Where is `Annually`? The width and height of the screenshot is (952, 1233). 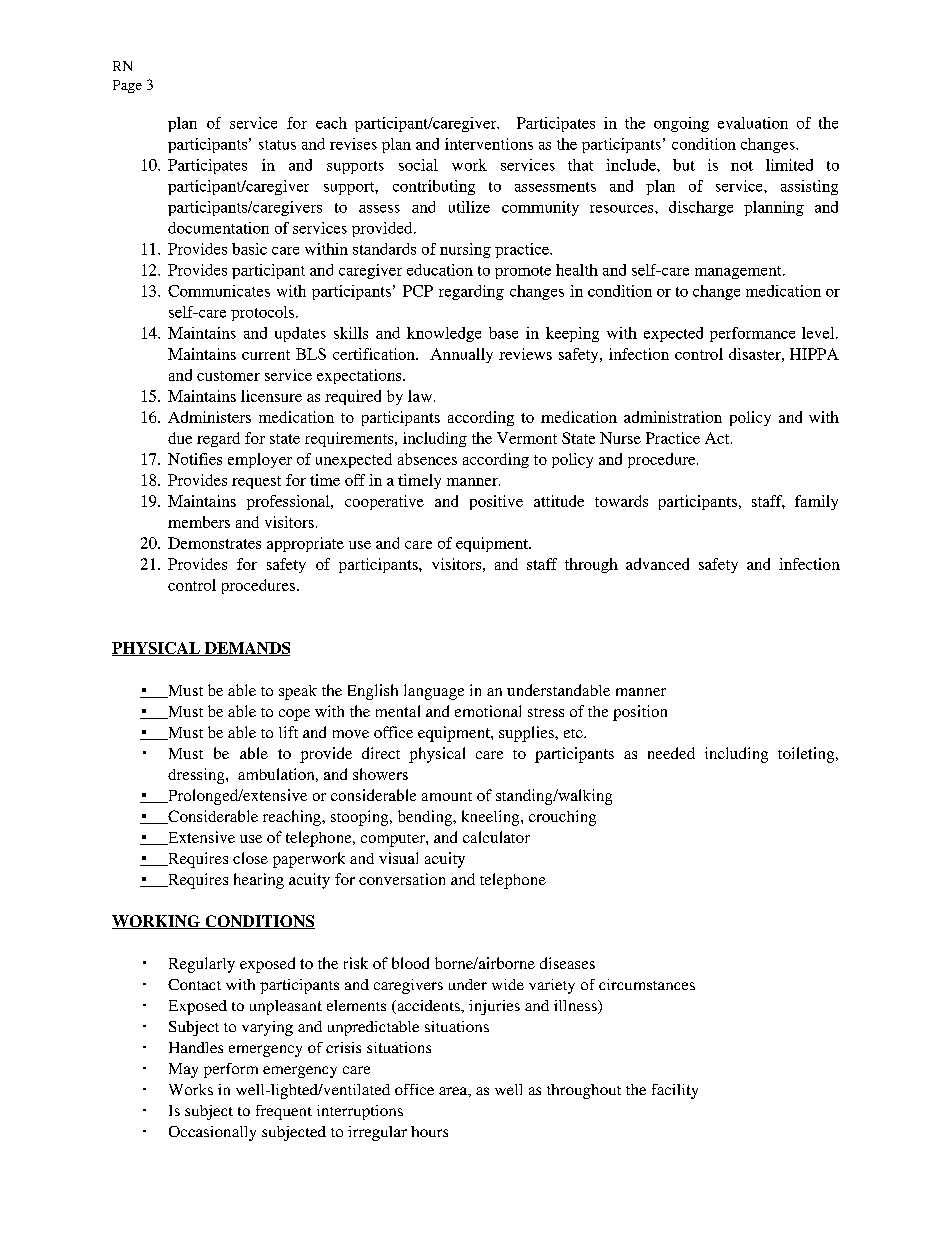
Annually is located at coordinates (461, 355).
